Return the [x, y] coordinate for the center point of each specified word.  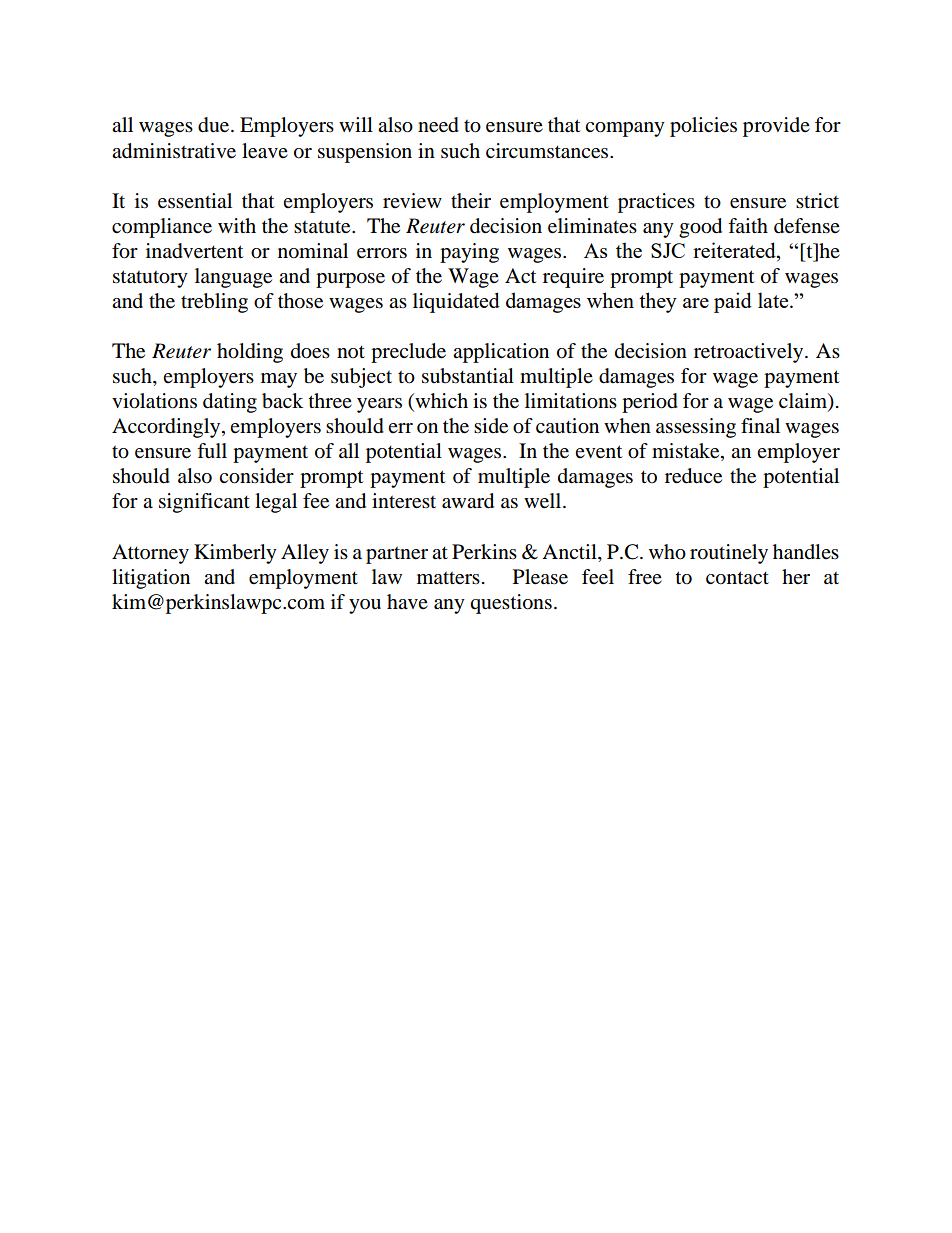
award [468, 501]
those [300, 301]
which [440, 402]
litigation [151, 579]
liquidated [456, 302]
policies [703, 127]
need [438, 125]
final [760, 425]
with [237, 225]
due [215, 125]
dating [230, 403]
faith [748, 225]
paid [733, 302]
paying [469, 253]
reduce [693, 476]
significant [204, 503]
